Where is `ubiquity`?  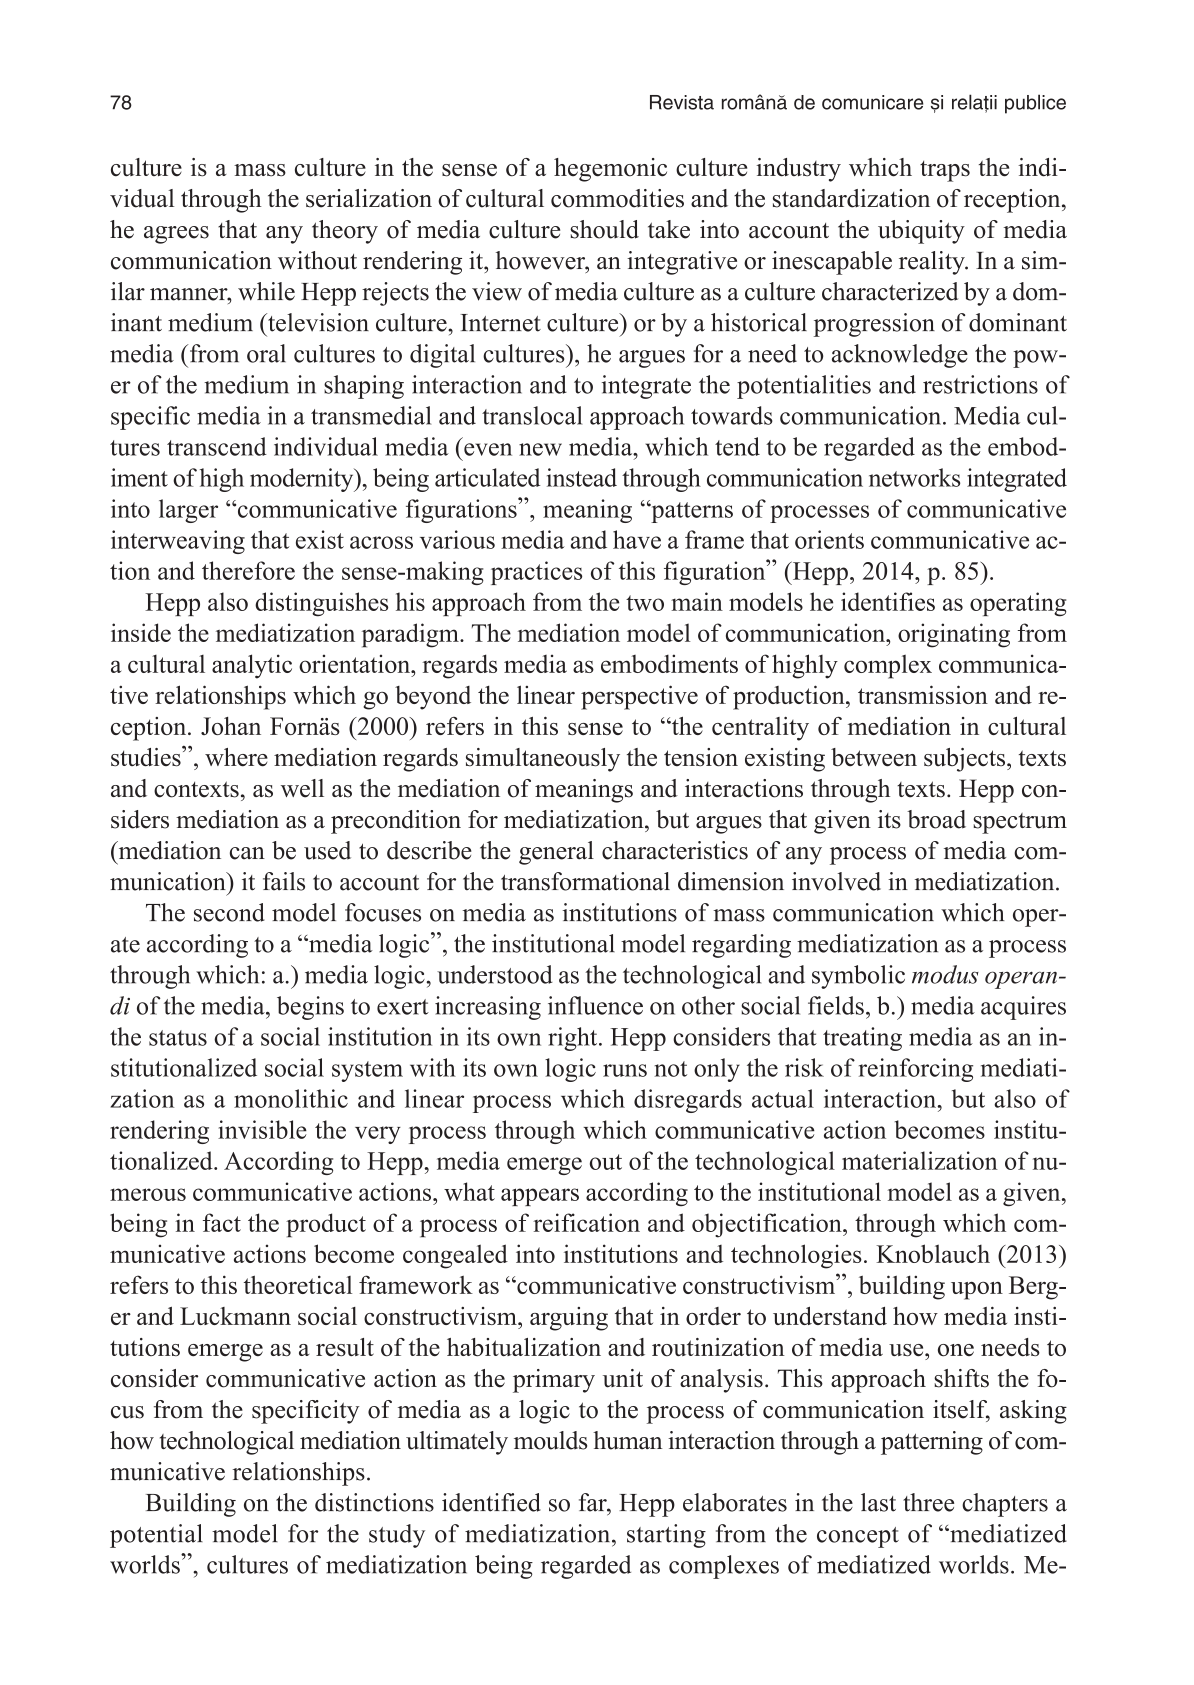 ubiquity is located at coordinates (921, 232).
